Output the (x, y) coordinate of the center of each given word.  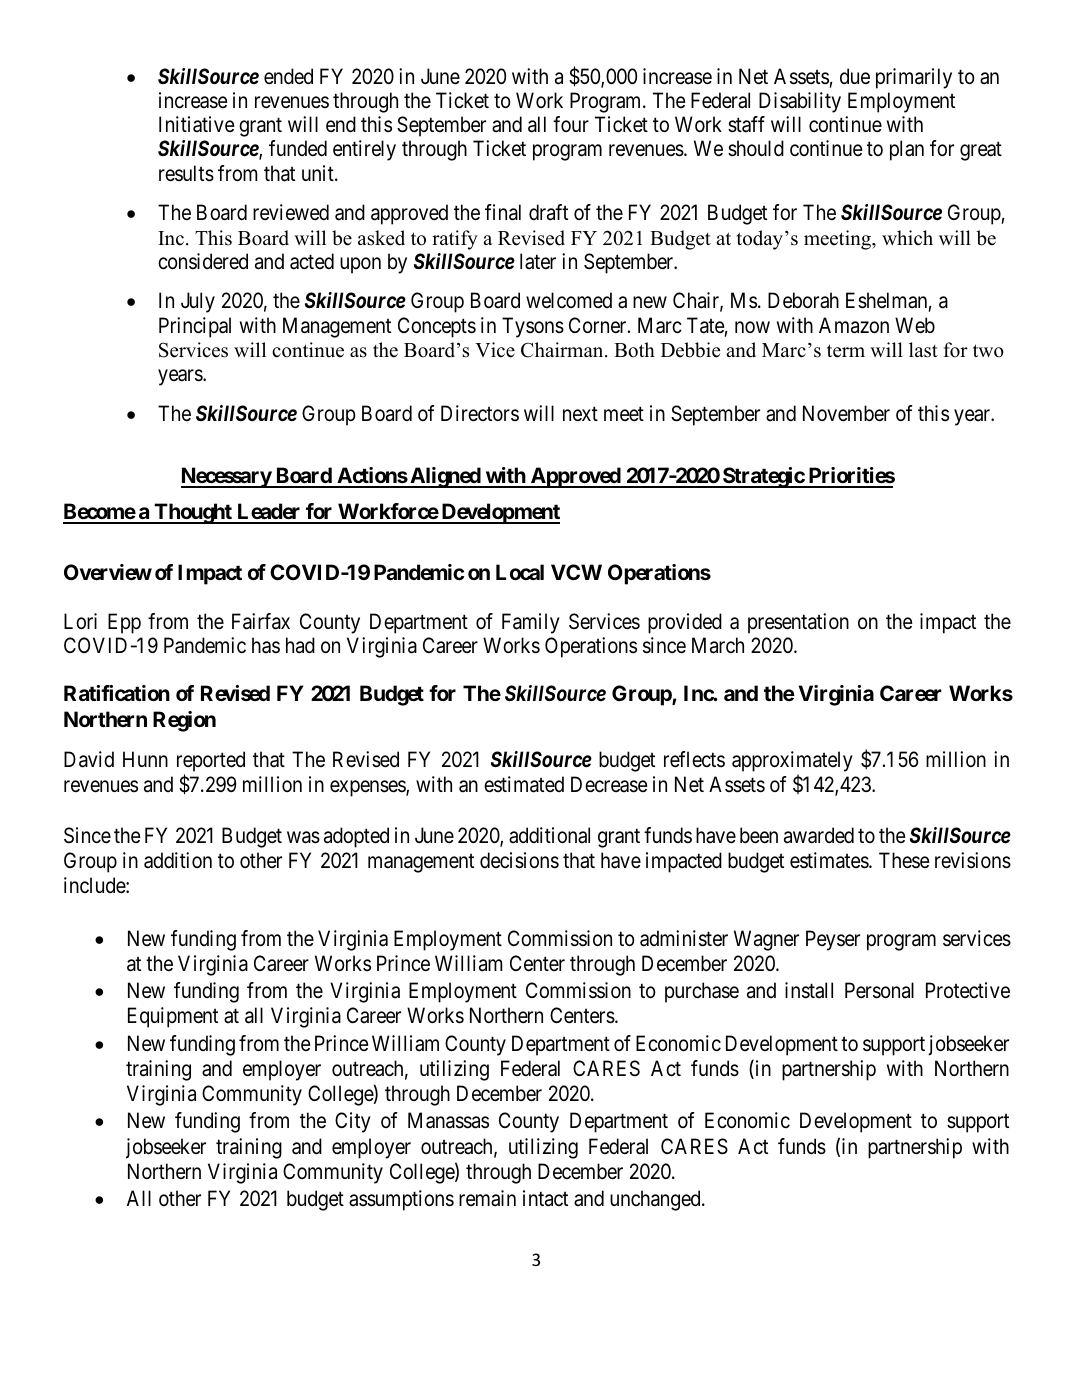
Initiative (197, 124)
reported (211, 761)
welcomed (569, 300)
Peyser (833, 940)
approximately (792, 761)
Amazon (854, 325)
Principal (195, 327)
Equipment (173, 1017)
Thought (193, 513)
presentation (798, 623)
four (571, 124)
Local (520, 572)
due (855, 76)
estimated (524, 784)
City (353, 1122)
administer (684, 938)
